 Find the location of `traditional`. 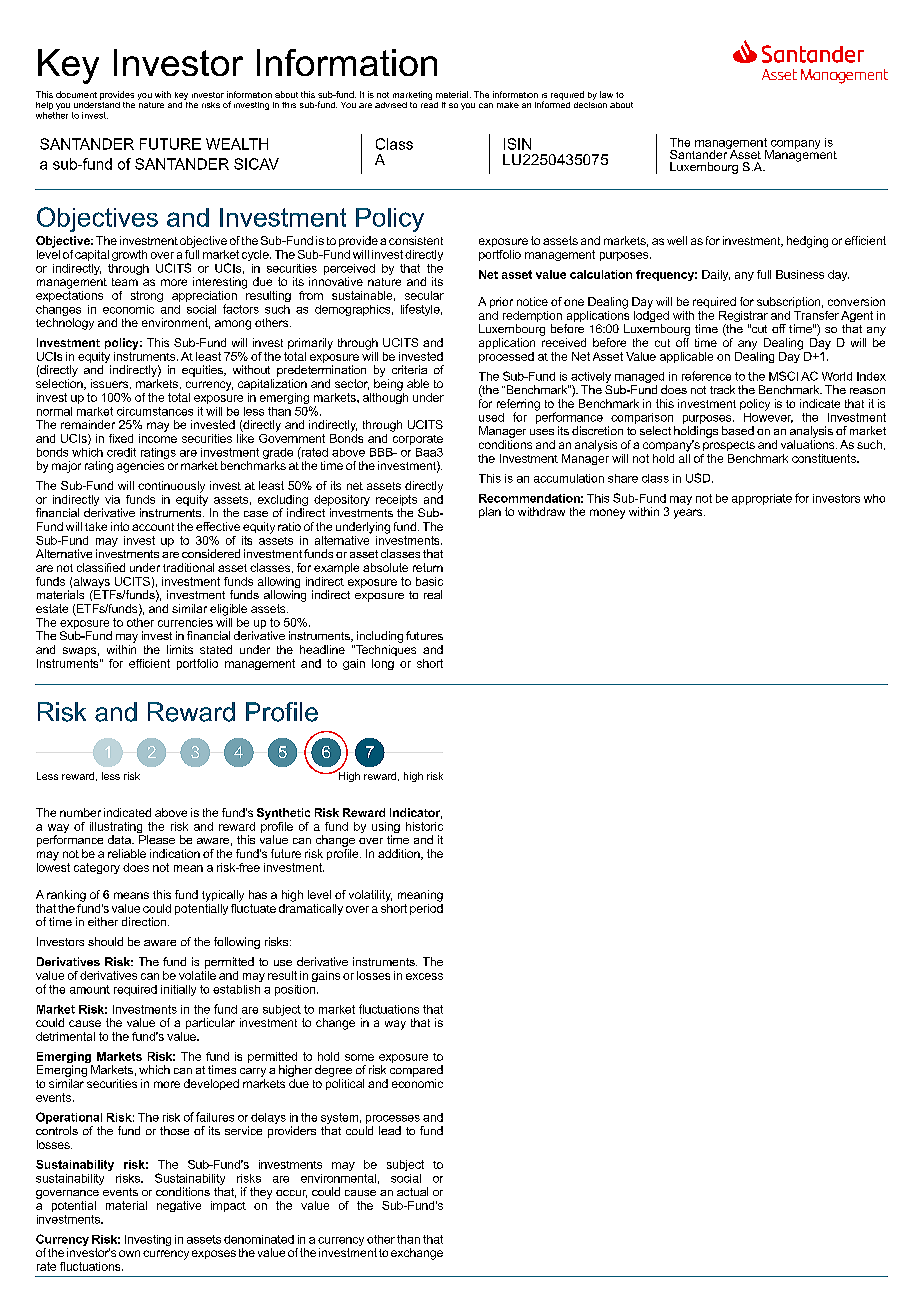

traditional is located at coordinates (188, 567).
